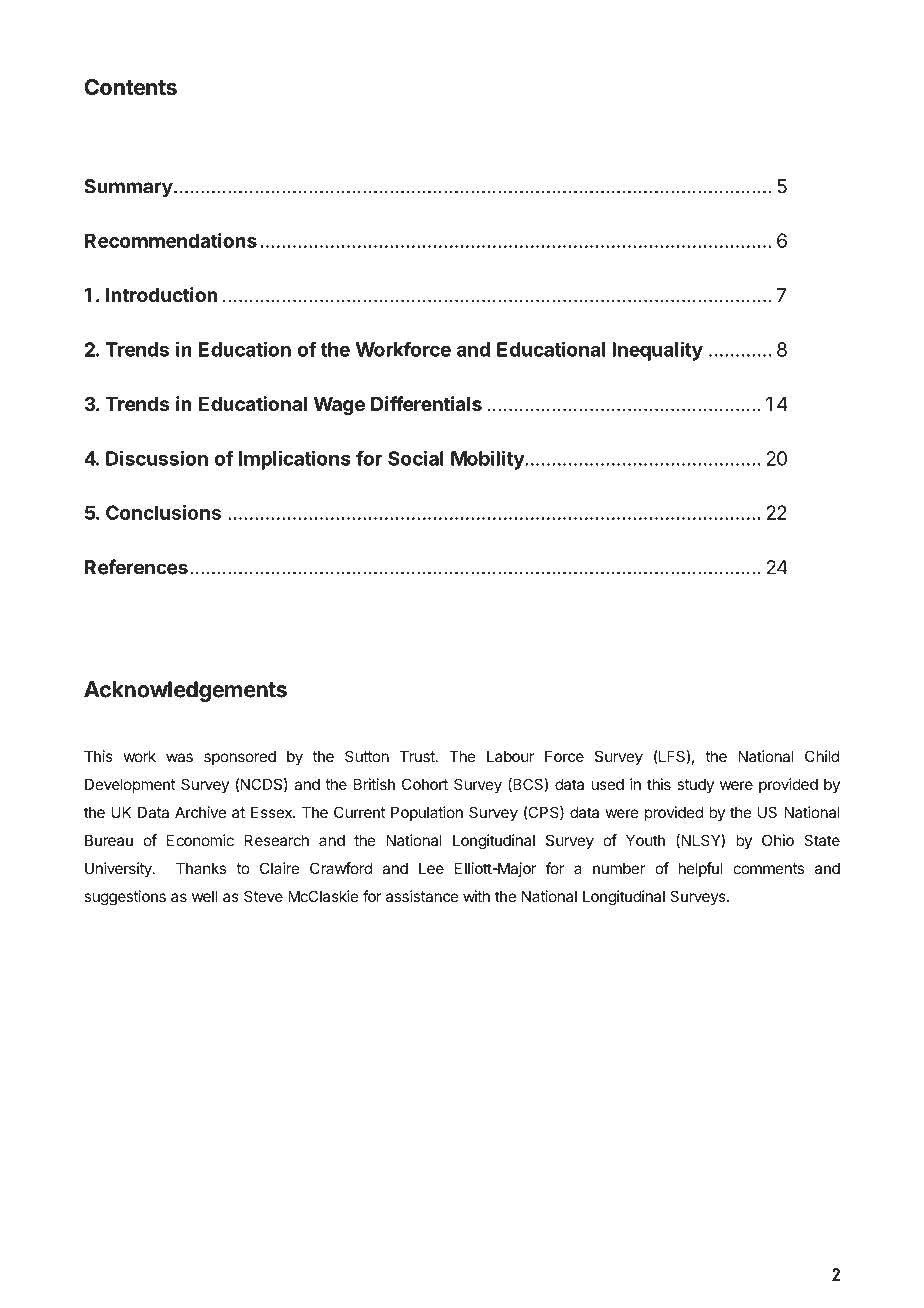 This page has width=924, height=1308. I want to click on Social, so click(416, 458).
